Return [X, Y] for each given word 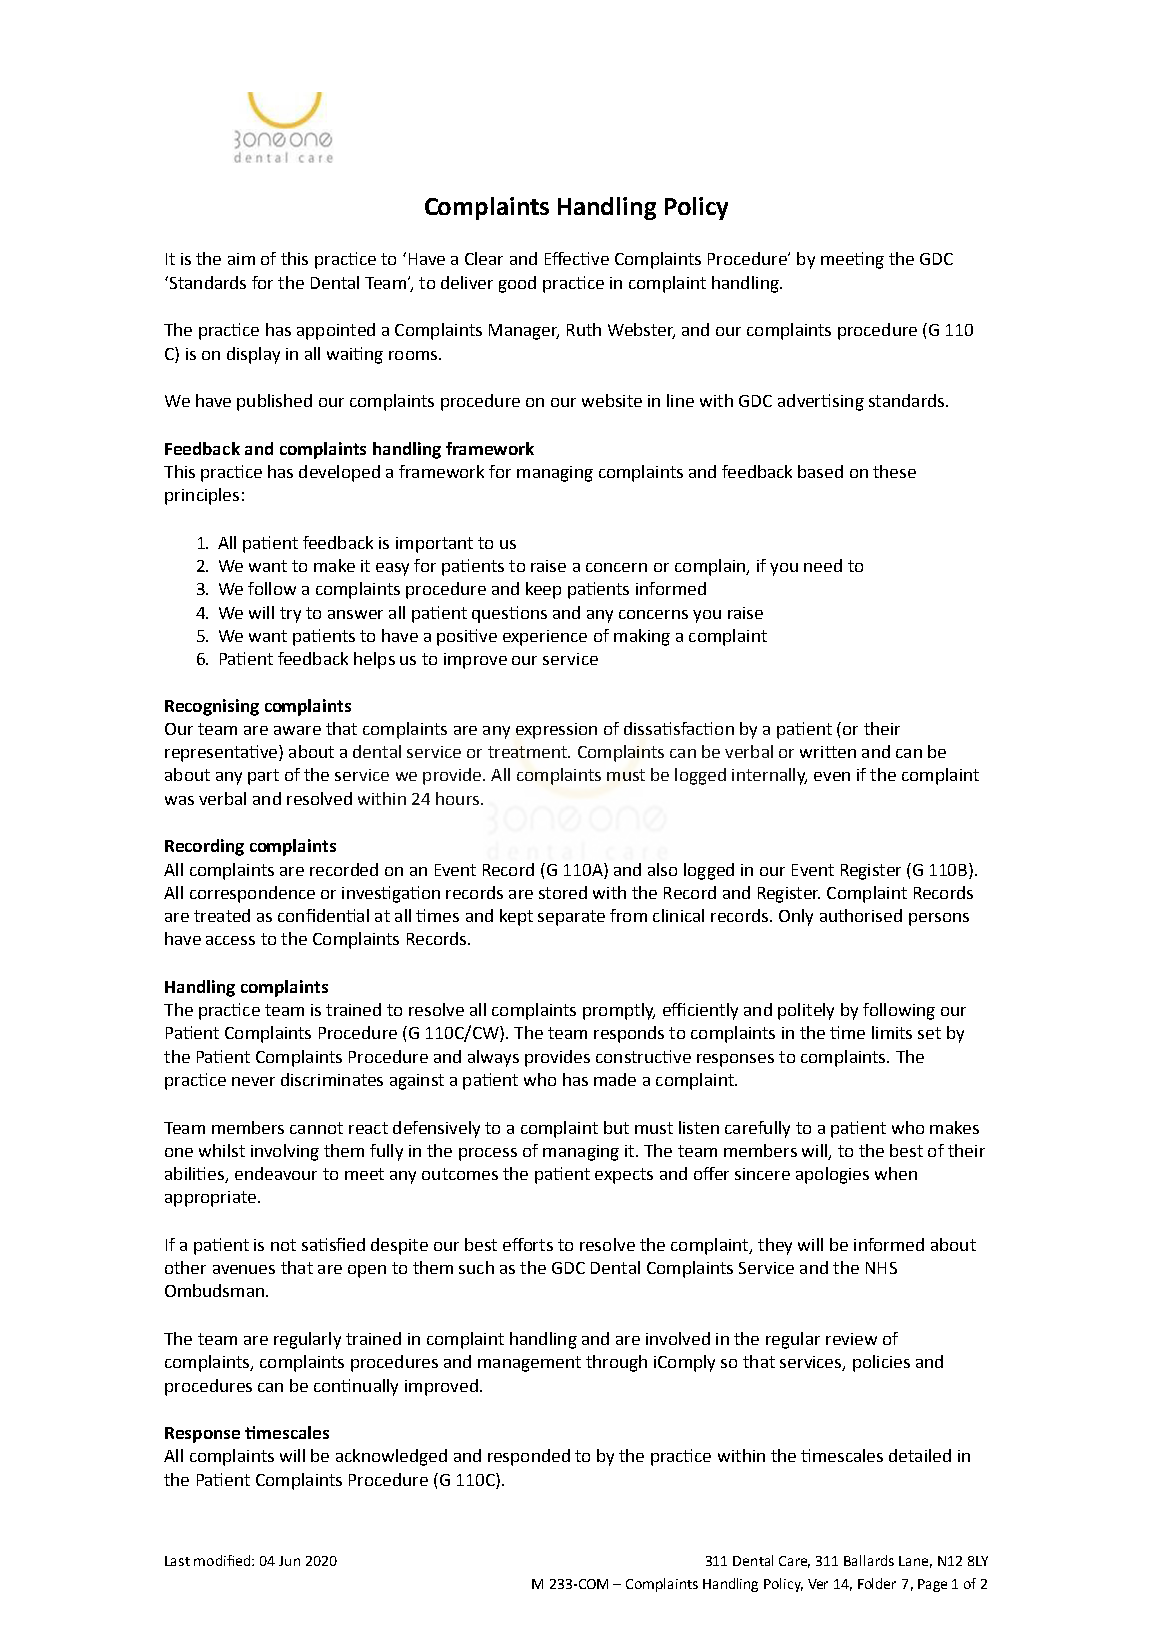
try [290, 615]
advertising [821, 402]
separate [571, 918]
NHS [881, 1268]
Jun [289, 1561]
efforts [528, 1244]
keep [543, 590]
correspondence [252, 894]
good [517, 284]
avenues [244, 1269]
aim [241, 259]
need [823, 565]
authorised [861, 915]
